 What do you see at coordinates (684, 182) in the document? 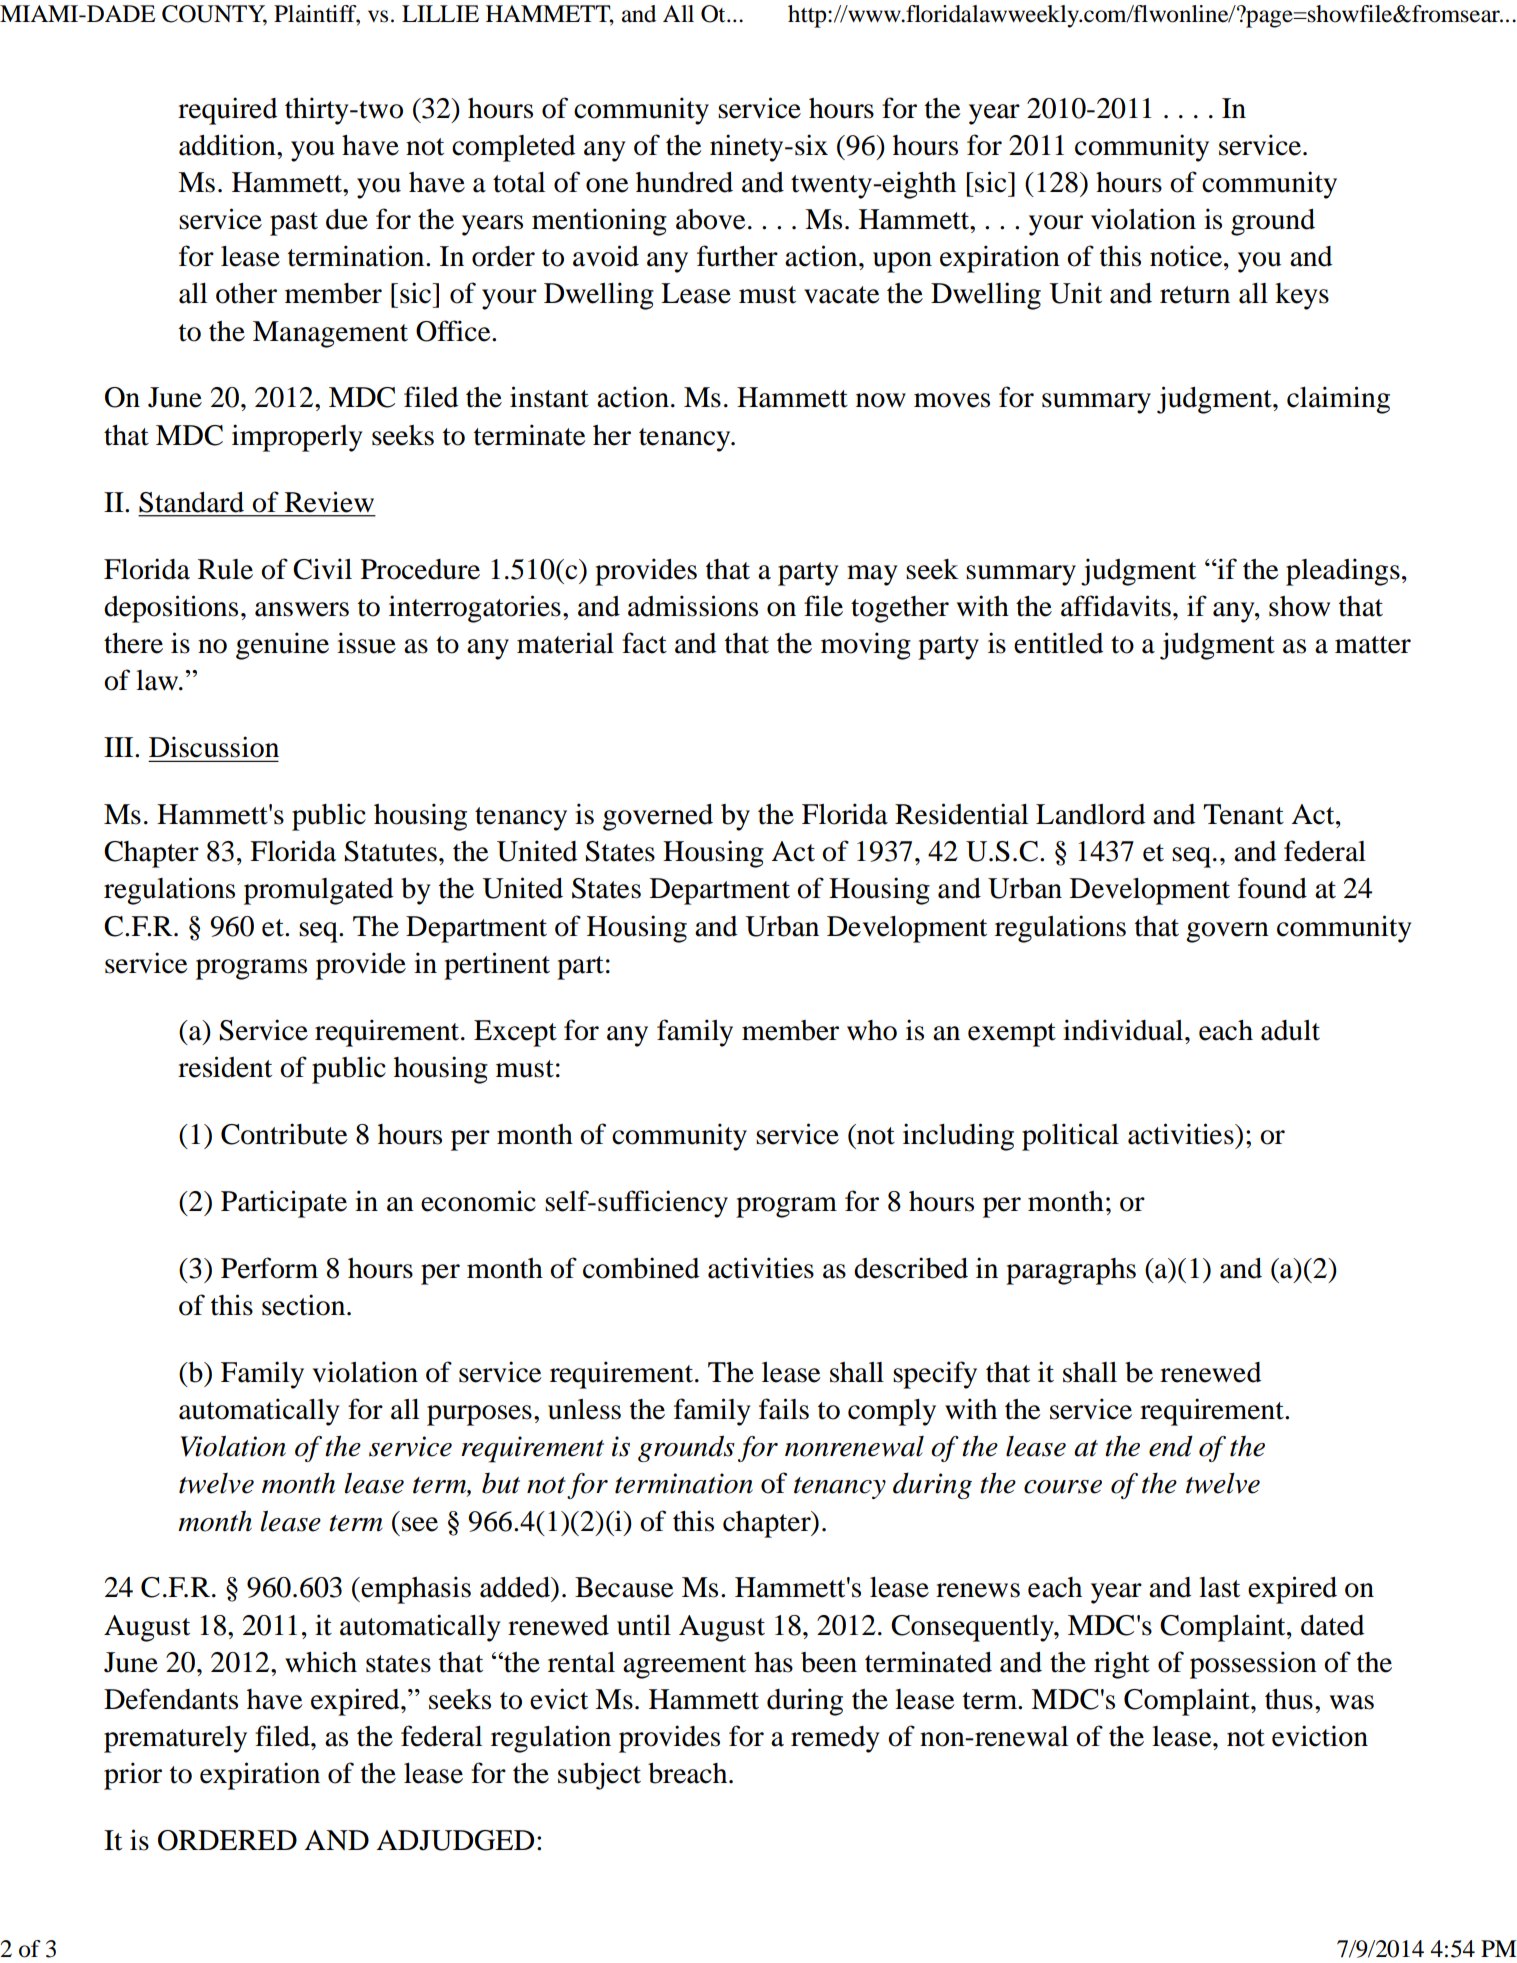
I see `hundred` at bounding box center [684, 182].
